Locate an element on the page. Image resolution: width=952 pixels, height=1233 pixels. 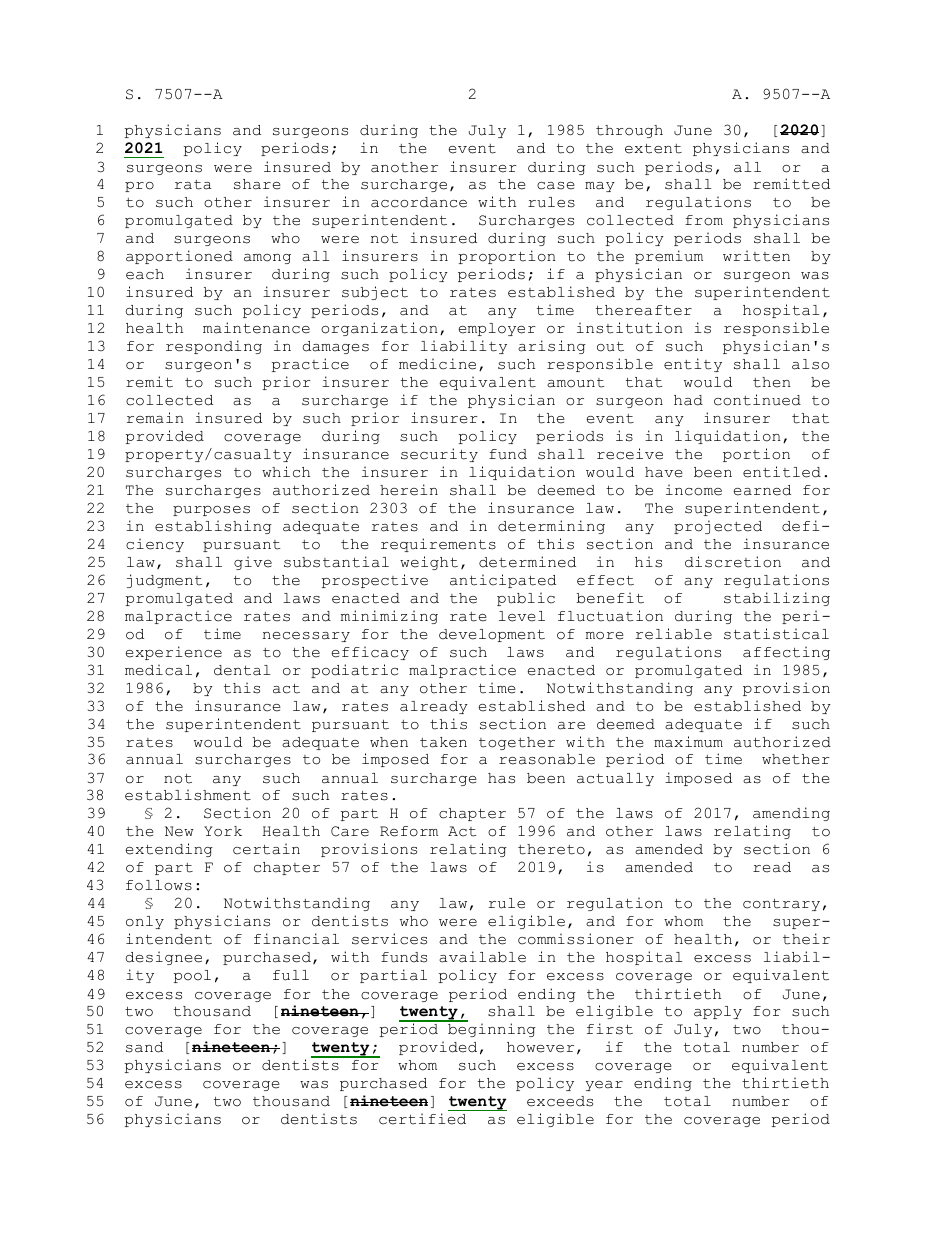
purposes is located at coordinates (211, 511).
